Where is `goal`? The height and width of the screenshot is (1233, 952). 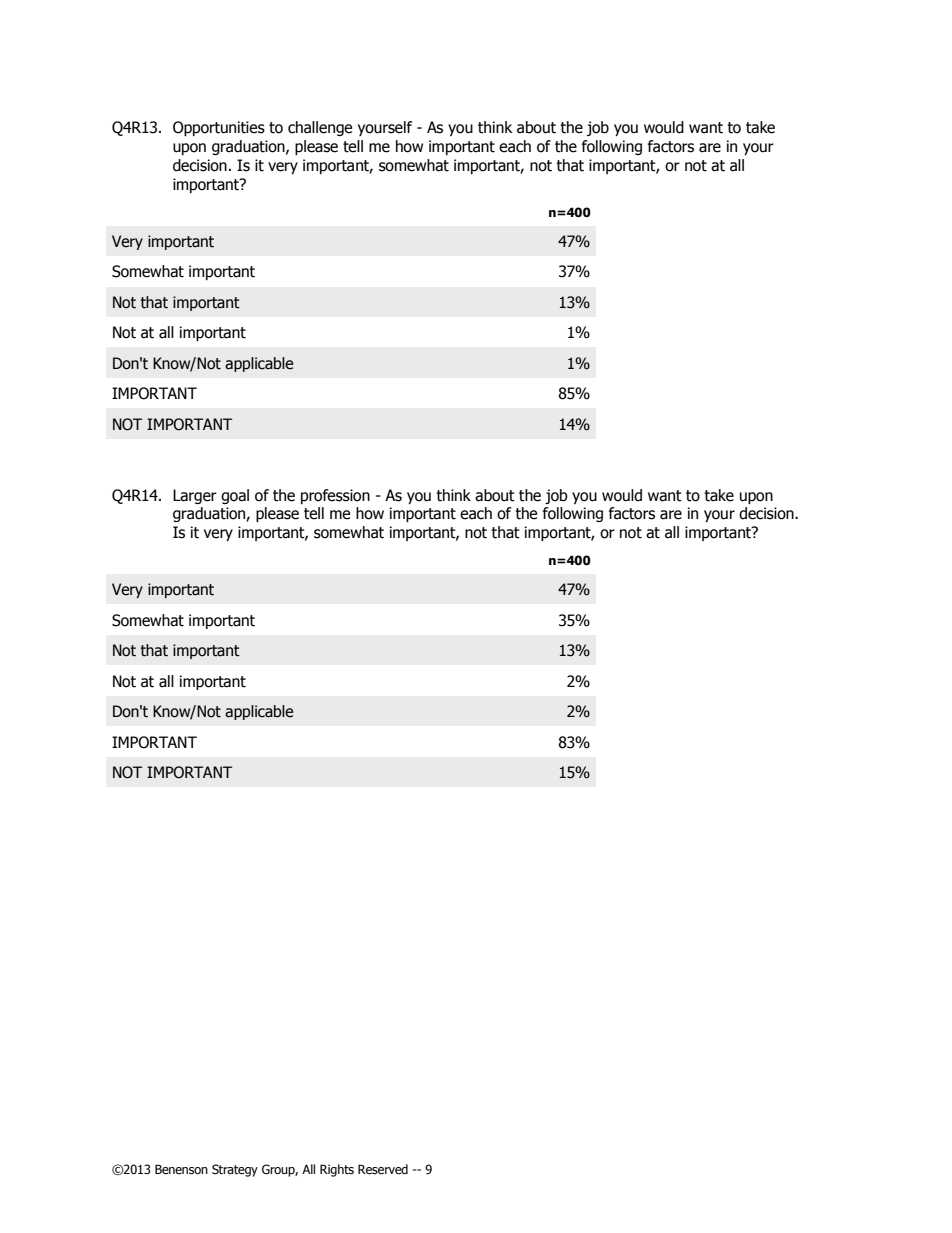 goal is located at coordinates (235, 496).
